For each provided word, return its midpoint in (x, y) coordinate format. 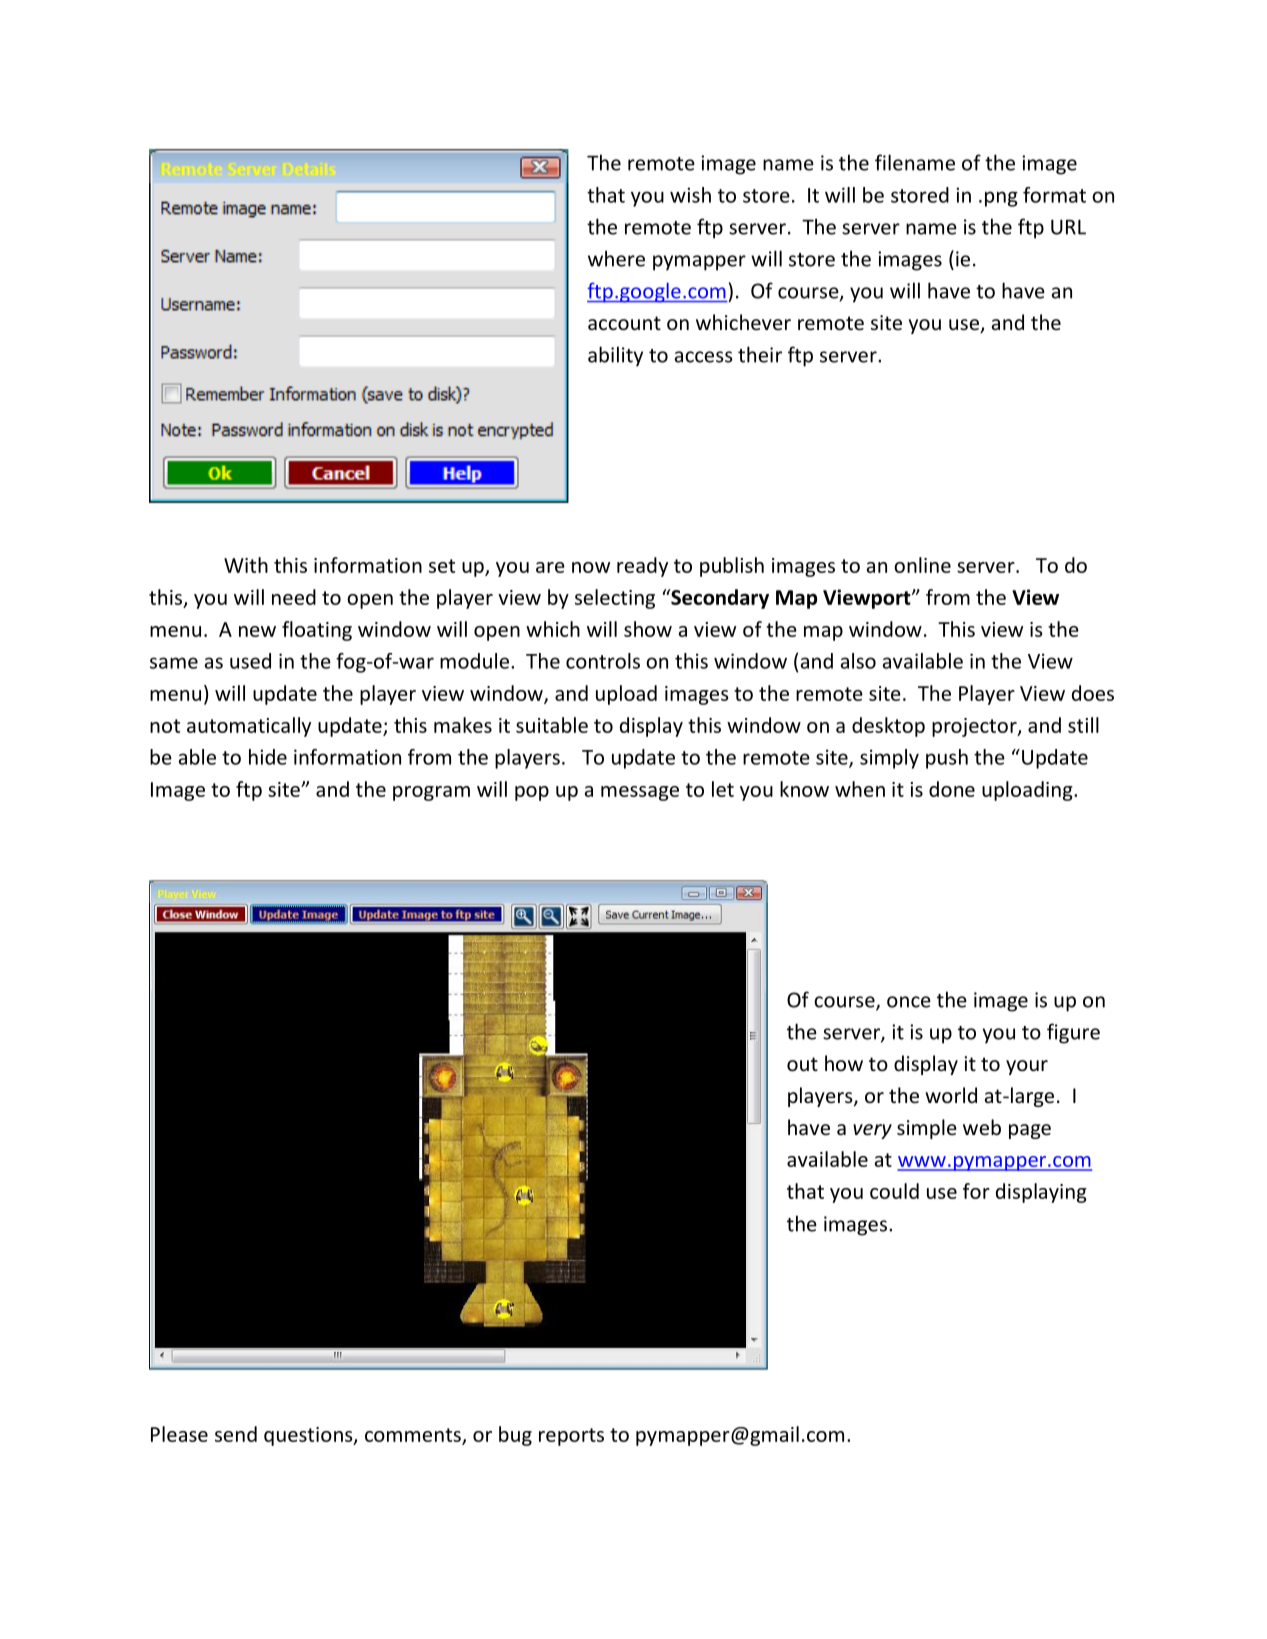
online (922, 565)
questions (309, 1436)
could (894, 1191)
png (1001, 199)
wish (690, 195)
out (802, 1064)
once (909, 1002)
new (257, 631)
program (431, 793)
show (648, 629)
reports (571, 1437)
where (616, 258)
